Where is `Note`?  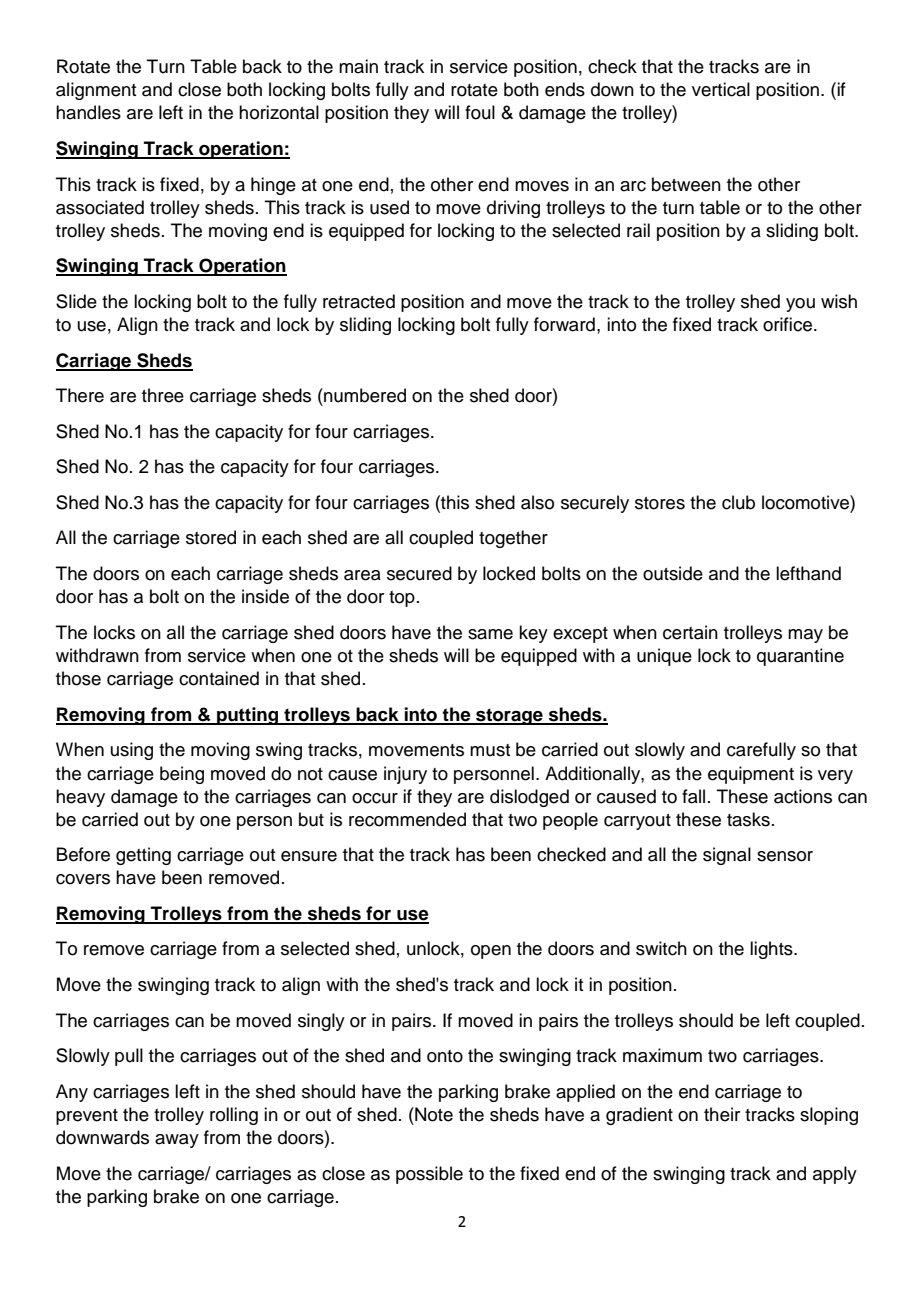
Note is located at coordinates (433, 1114).
